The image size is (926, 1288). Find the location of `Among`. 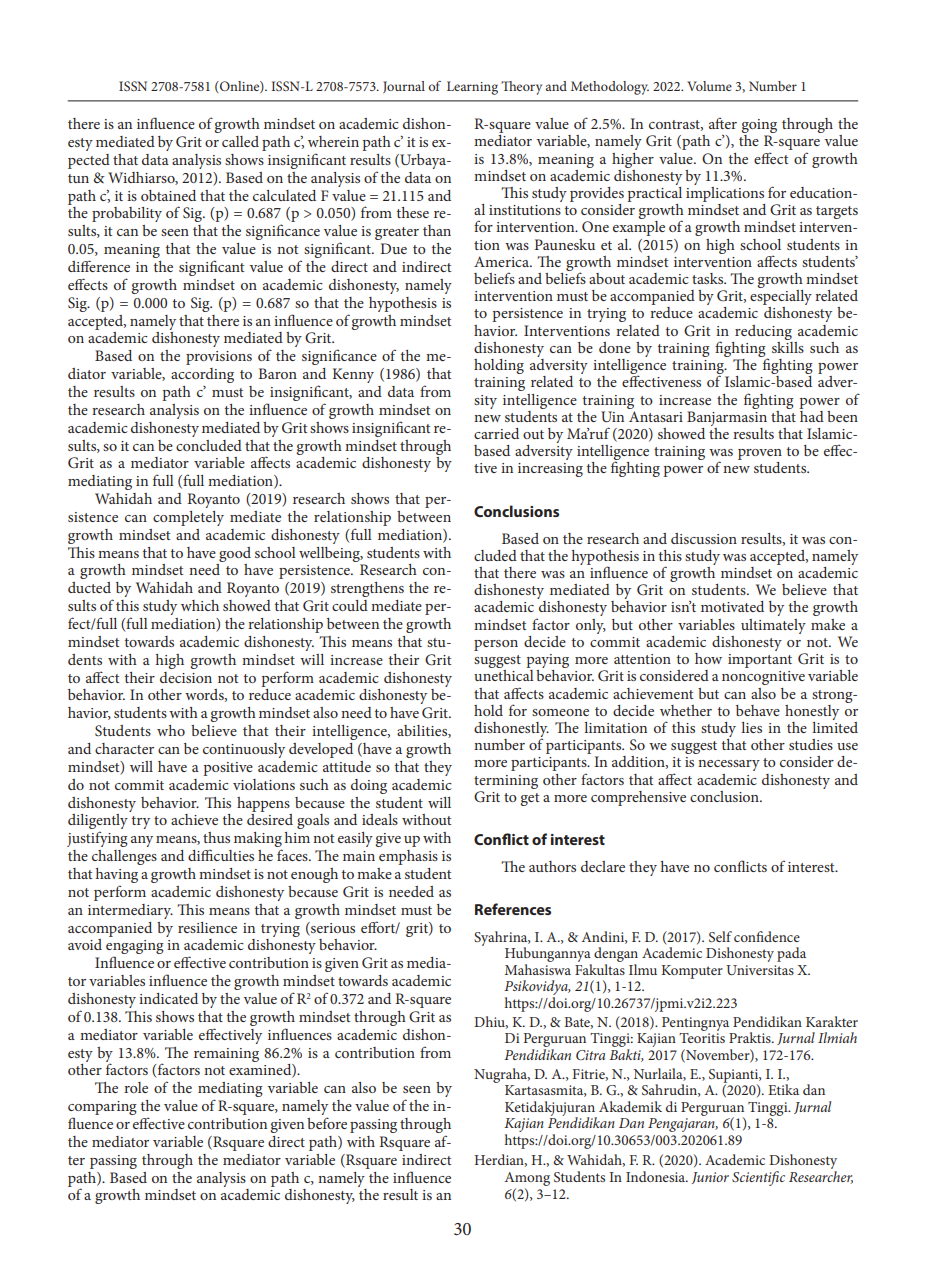

Among is located at coordinates (527, 1179).
